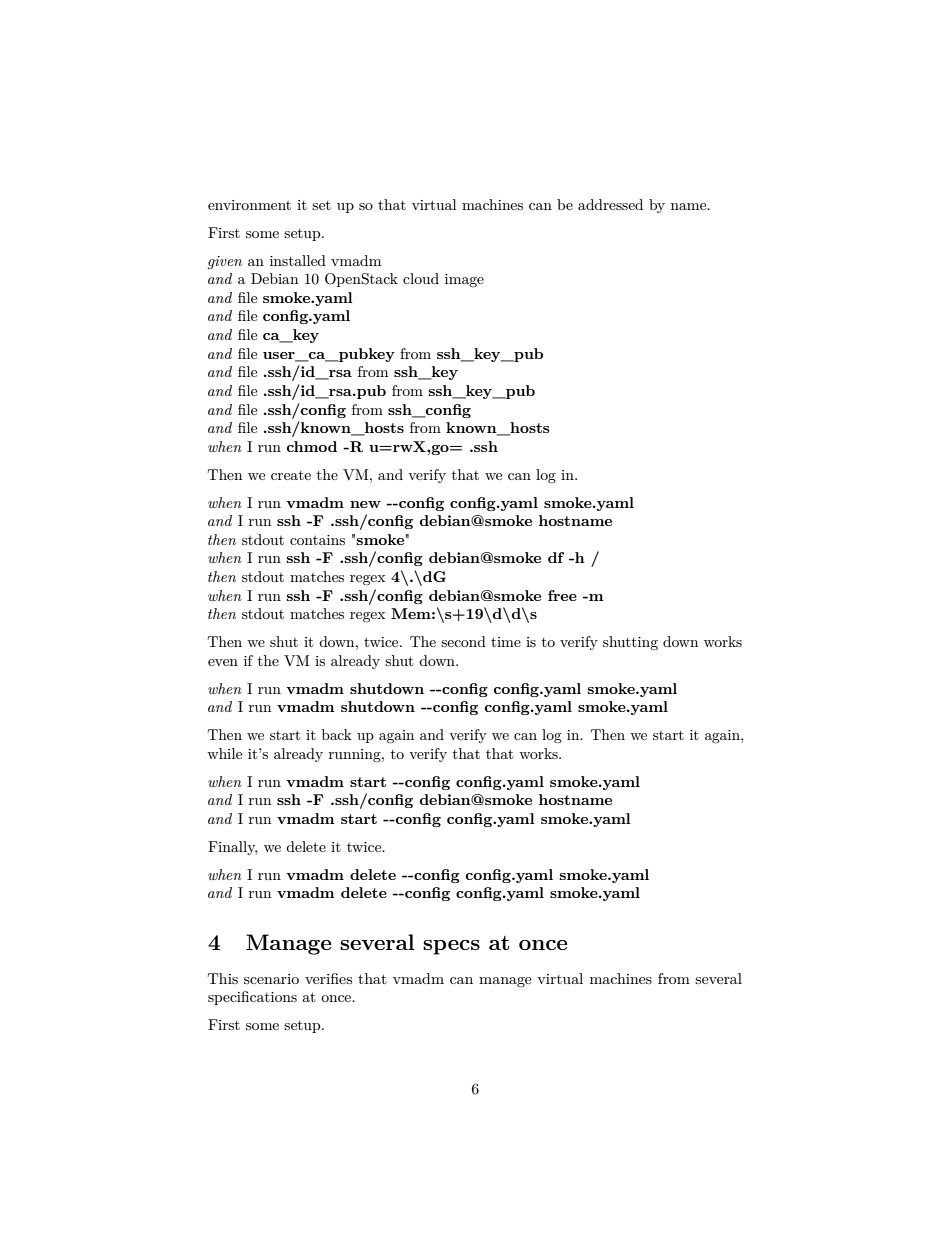 The image size is (952, 1233). What do you see at coordinates (610, 204) in the page?
I see `addressed` at bounding box center [610, 204].
